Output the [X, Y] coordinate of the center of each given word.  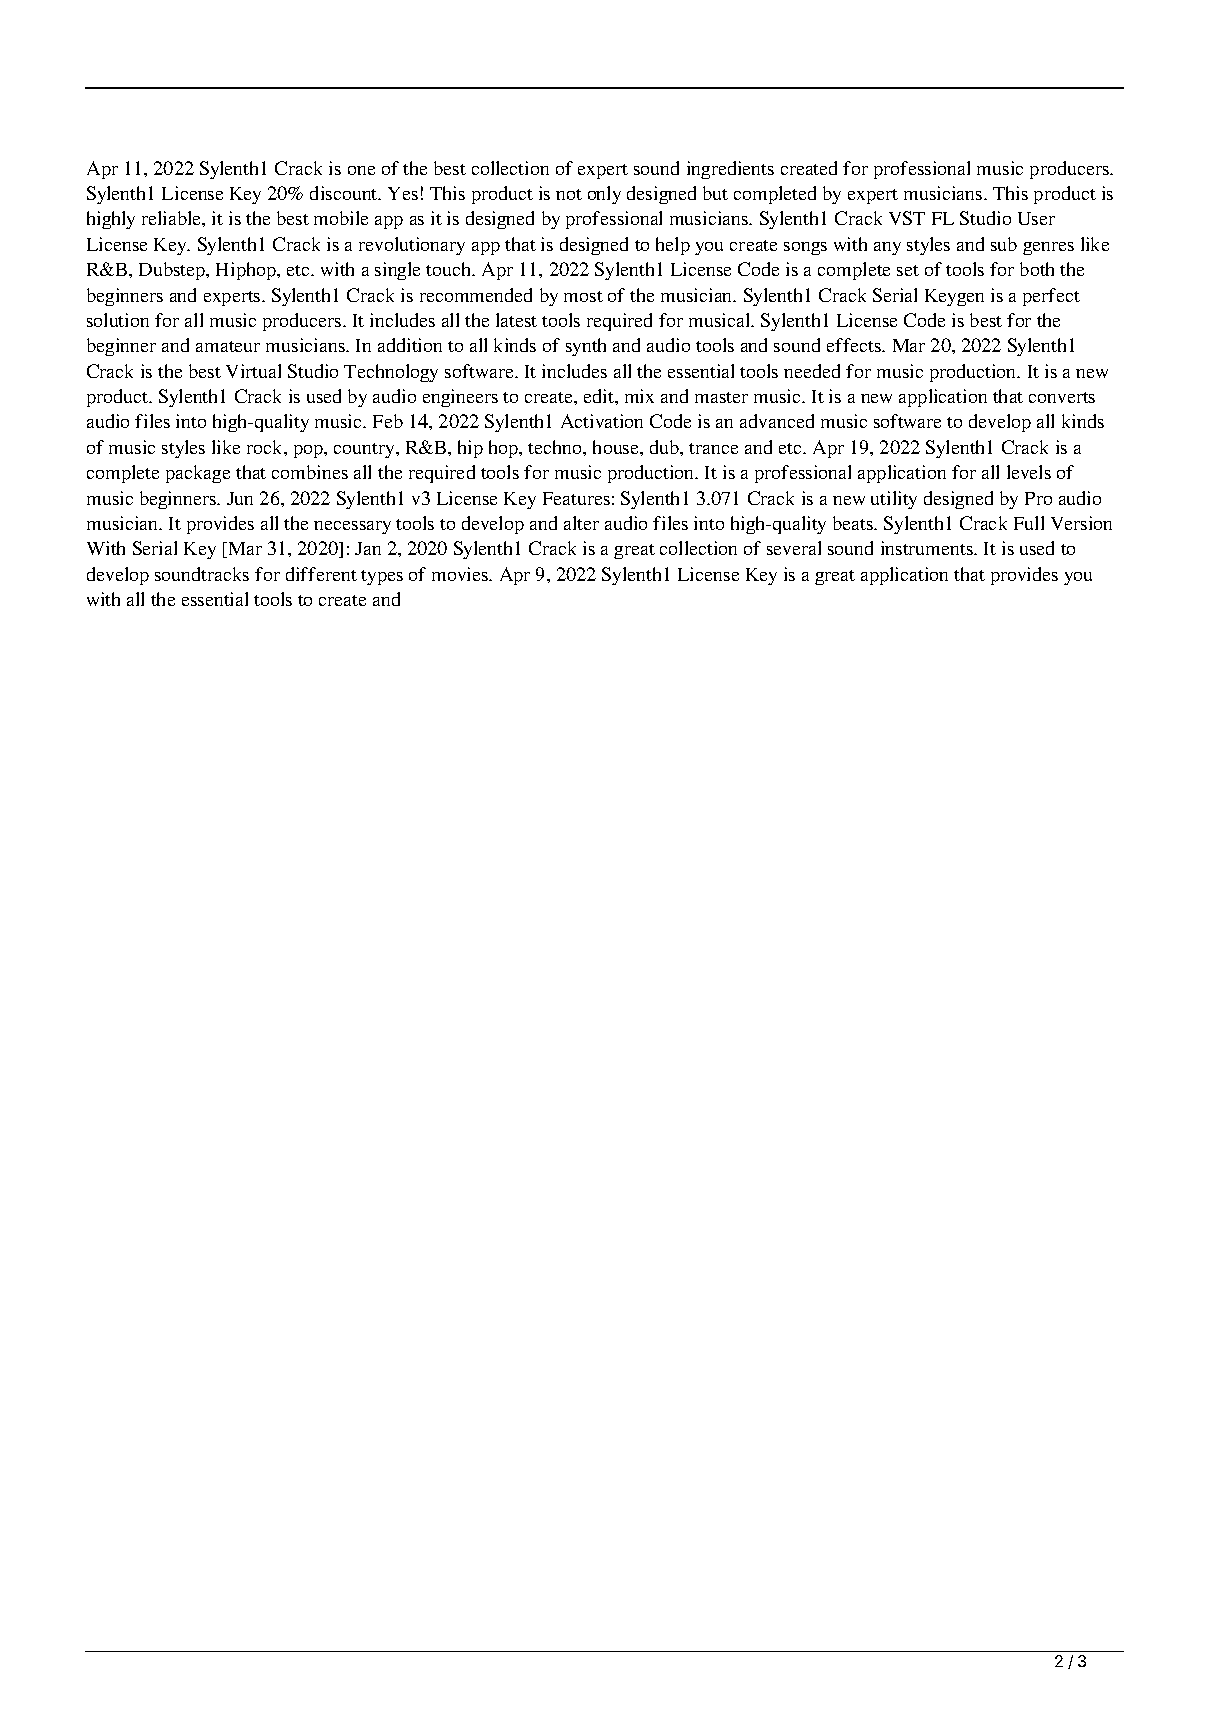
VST [907, 218]
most [583, 296]
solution [118, 320]
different [321, 574]
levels [1029, 472]
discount [345, 193]
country [365, 450]
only [604, 195]
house [617, 447]
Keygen [954, 297]
